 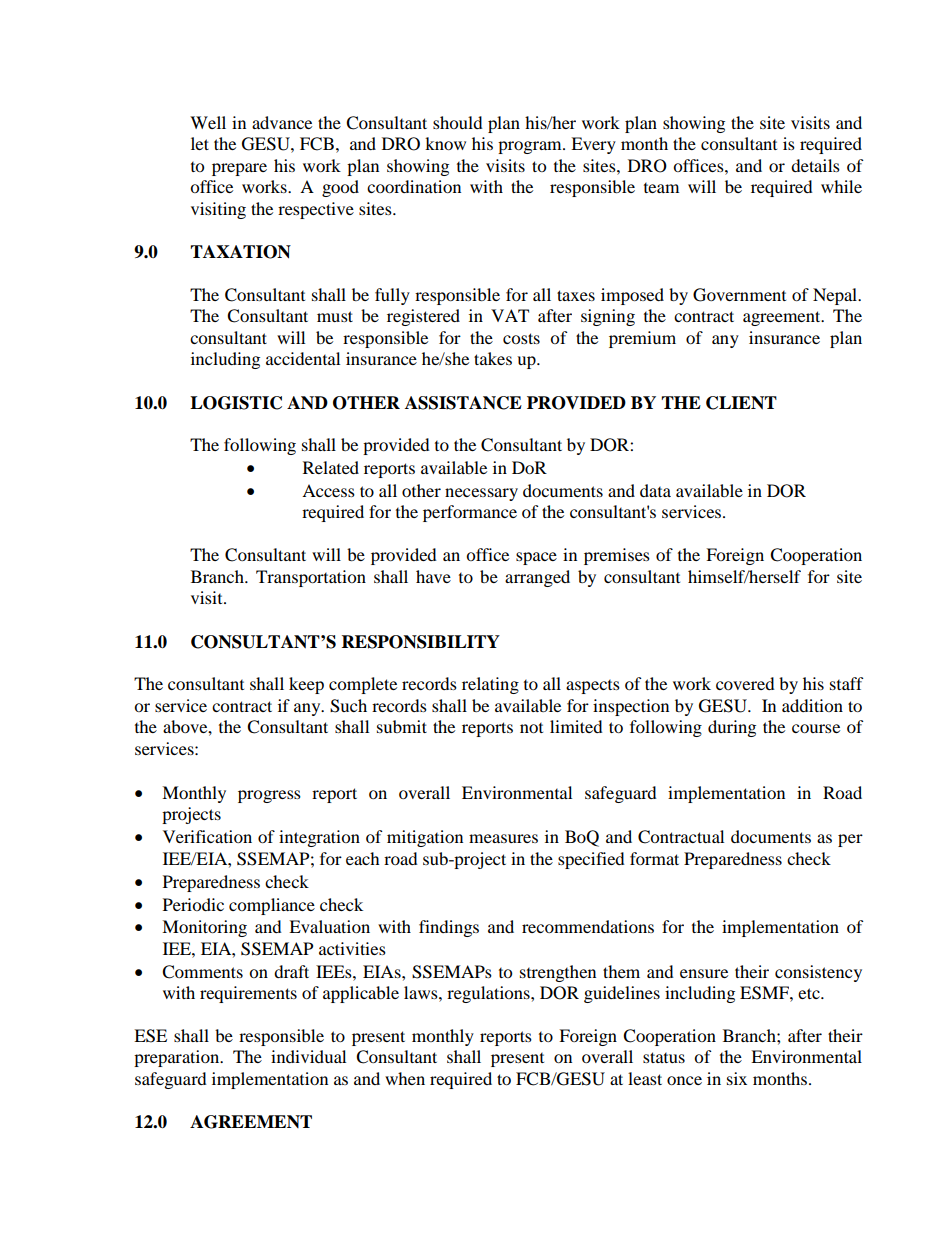 I want to click on Transportation, so click(x=311, y=578).
